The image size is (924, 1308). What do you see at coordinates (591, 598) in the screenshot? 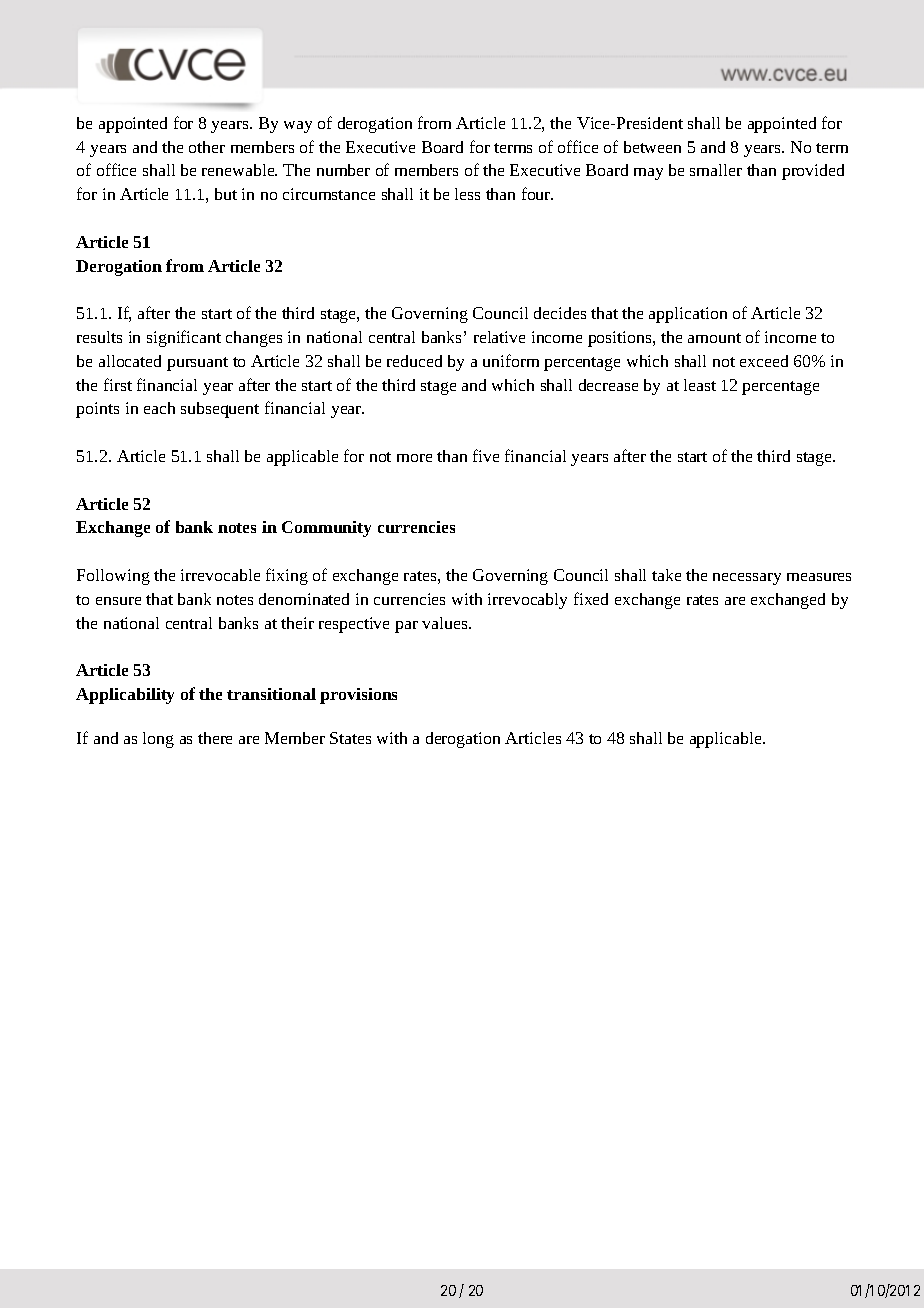
I see `fixed` at bounding box center [591, 598].
